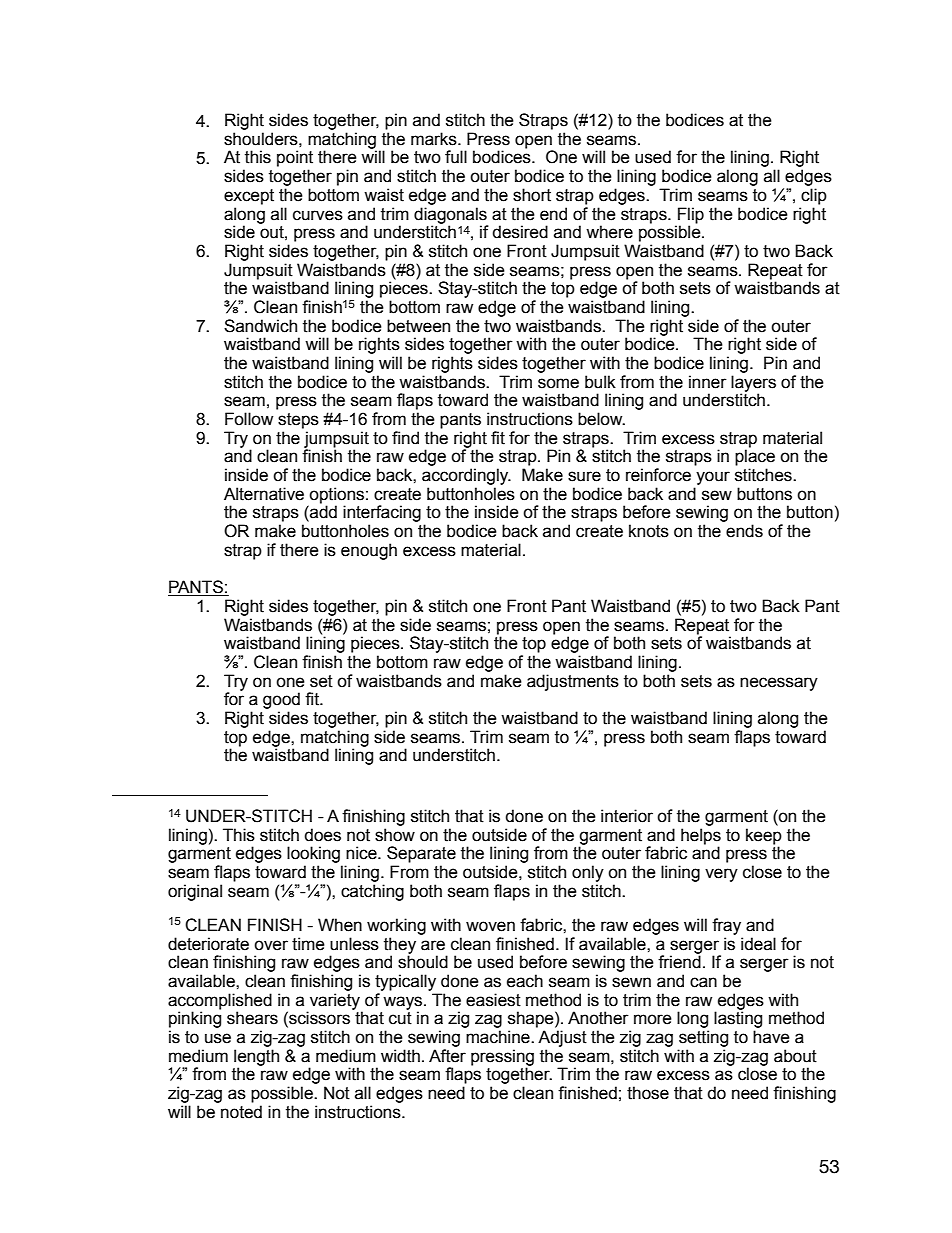 Image resolution: width=952 pixels, height=1233 pixels. What do you see at coordinates (295, 158) in the screenshot?
I see `point` at bounding box center [295, 158].
